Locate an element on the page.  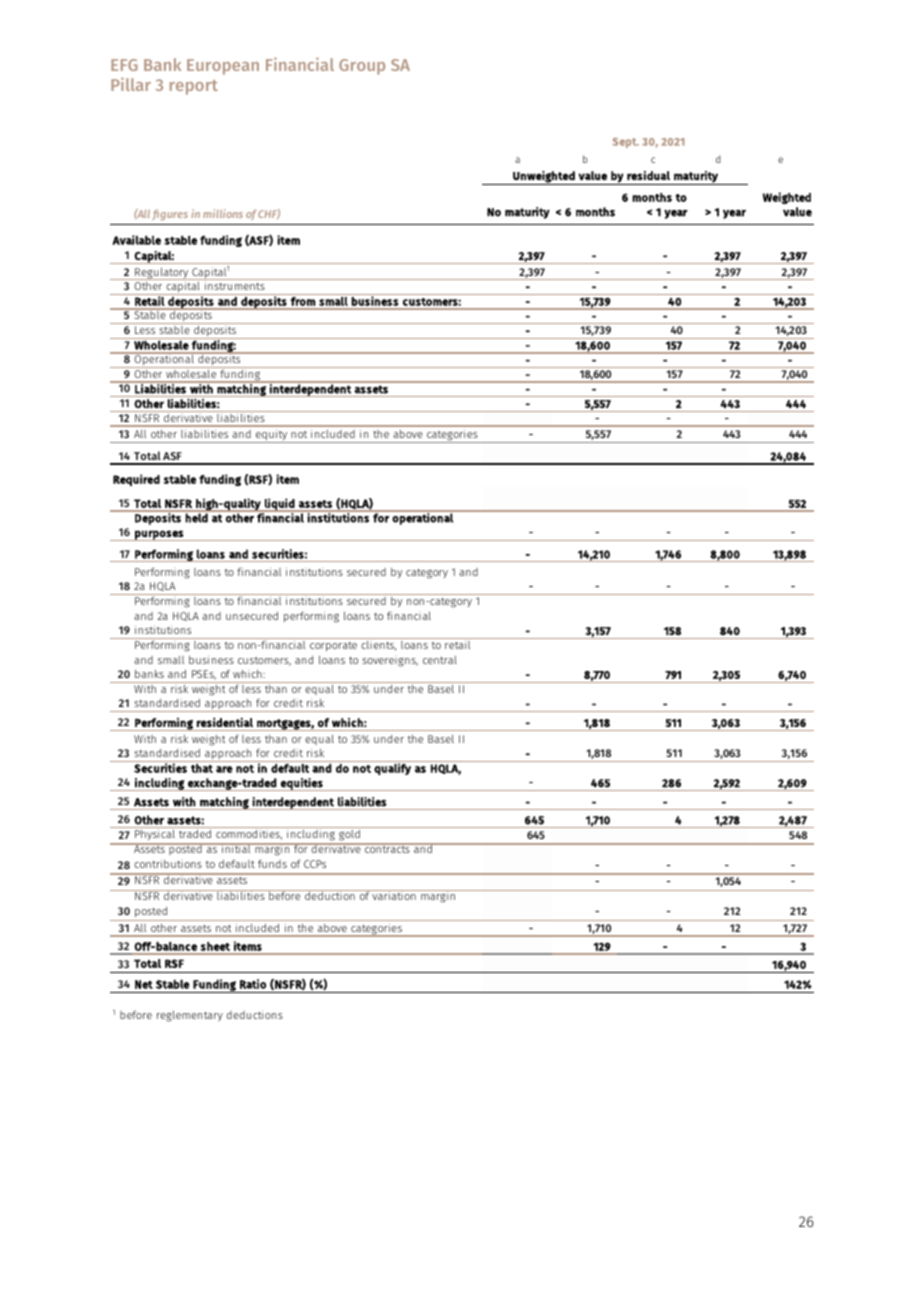
Group is located at coordinates (362, 67).
